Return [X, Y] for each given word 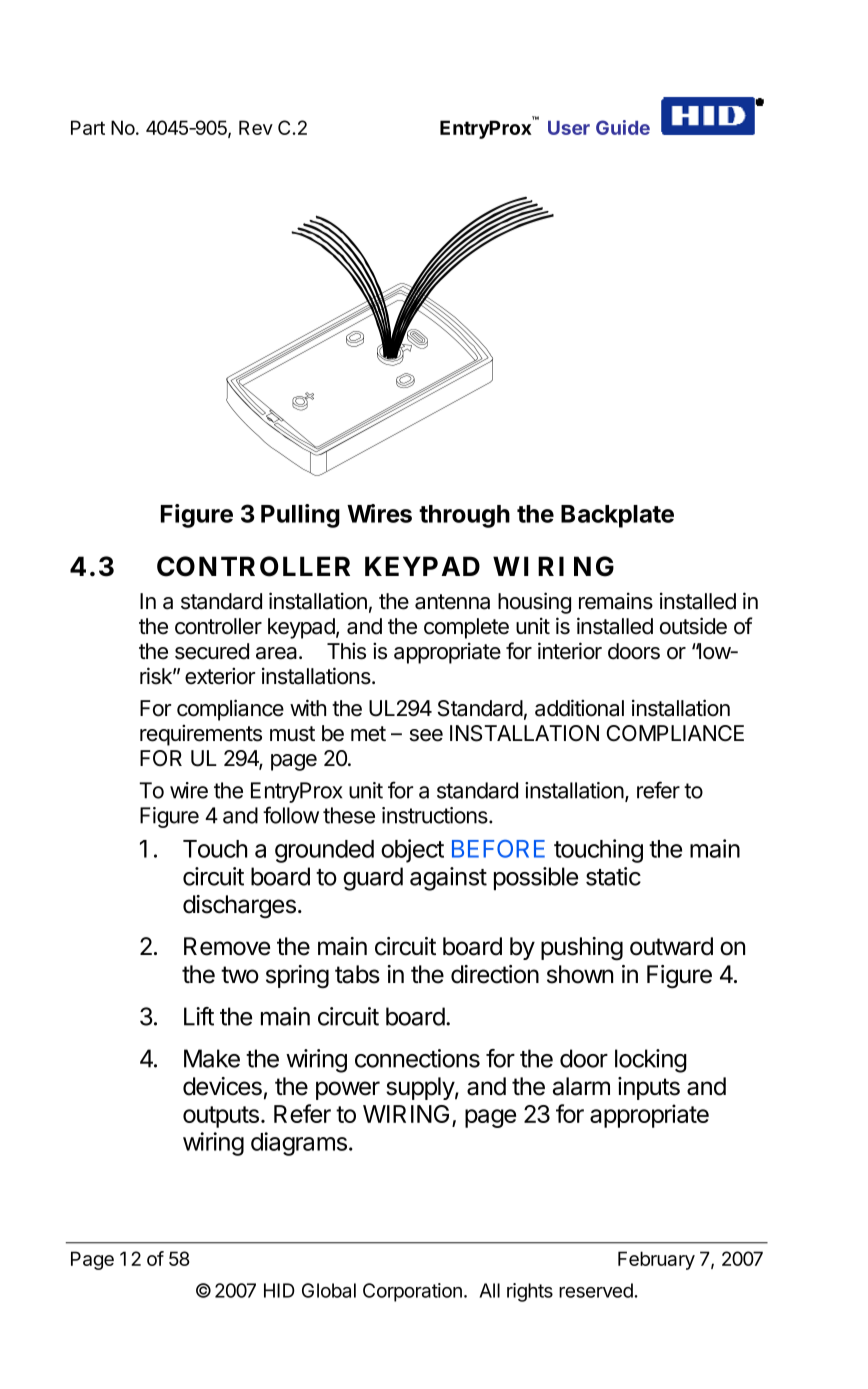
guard [373, 879]
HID [279, 1290]
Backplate [617, 516]
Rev [256, 127]
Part [88, 127]
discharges [239, 907]
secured [212, 651]
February [656, 1260]
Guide [623, 127]
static [613, 876]
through [464, 516]
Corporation [412, 1292]
